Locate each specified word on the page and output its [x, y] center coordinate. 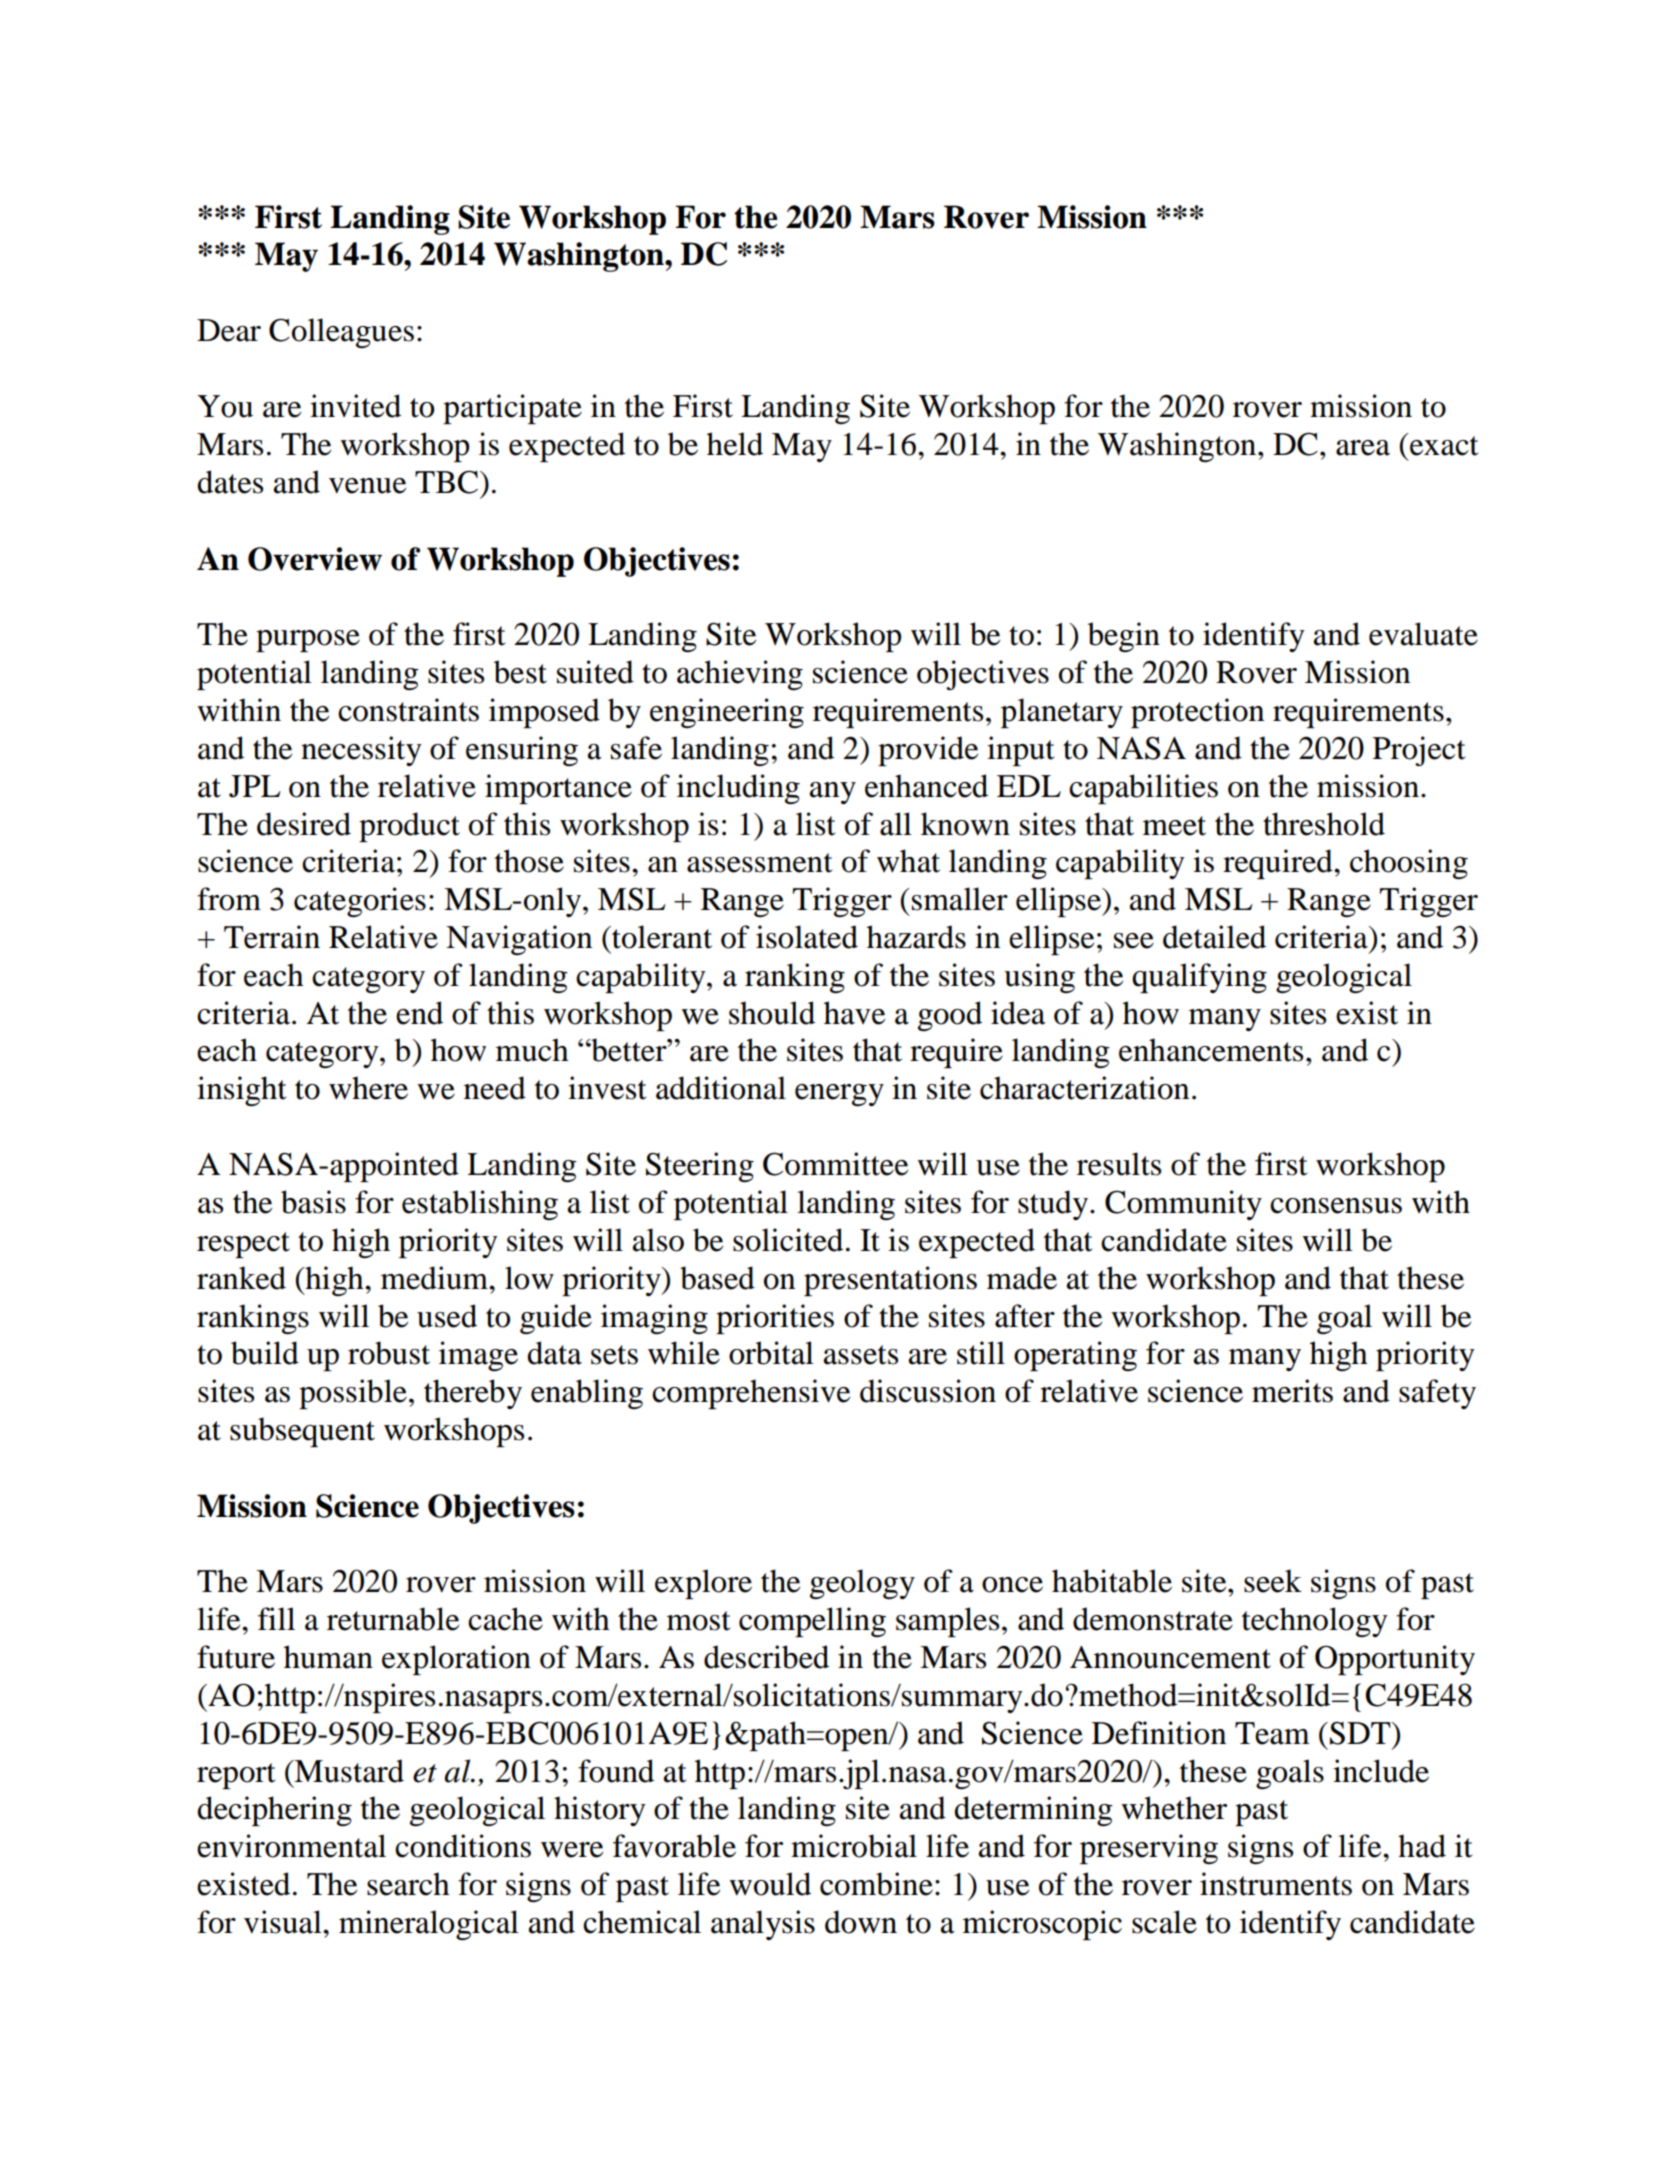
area [1363, 448]
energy [839, 1095]
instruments [1276, 1884]
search [408, 1884]
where [368, 1088]
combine [876, 1884]
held [735, 444]
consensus [1336, 1206]
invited [355, 406]
